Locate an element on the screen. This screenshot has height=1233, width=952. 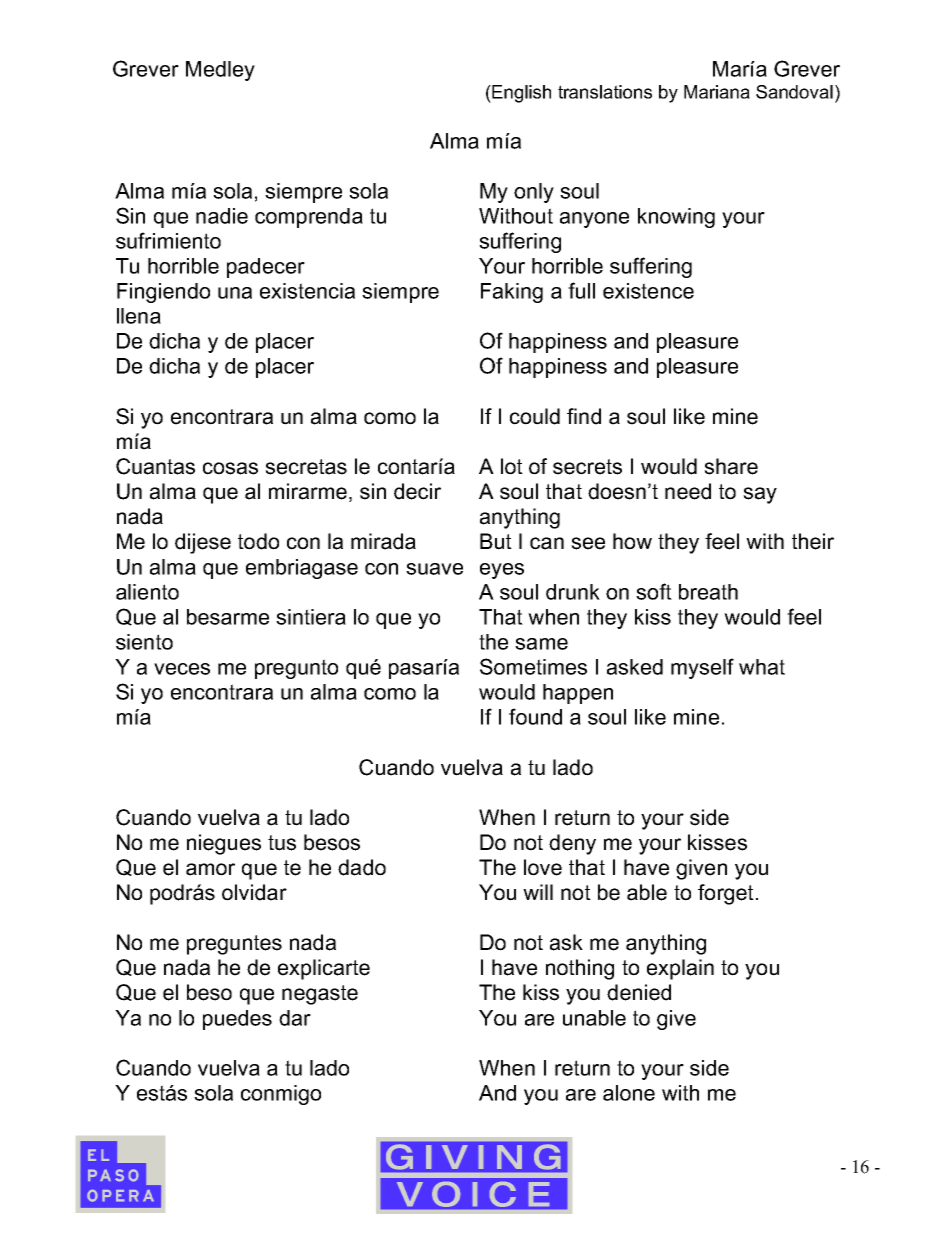
eyes is located at coordinates (502, 571).
